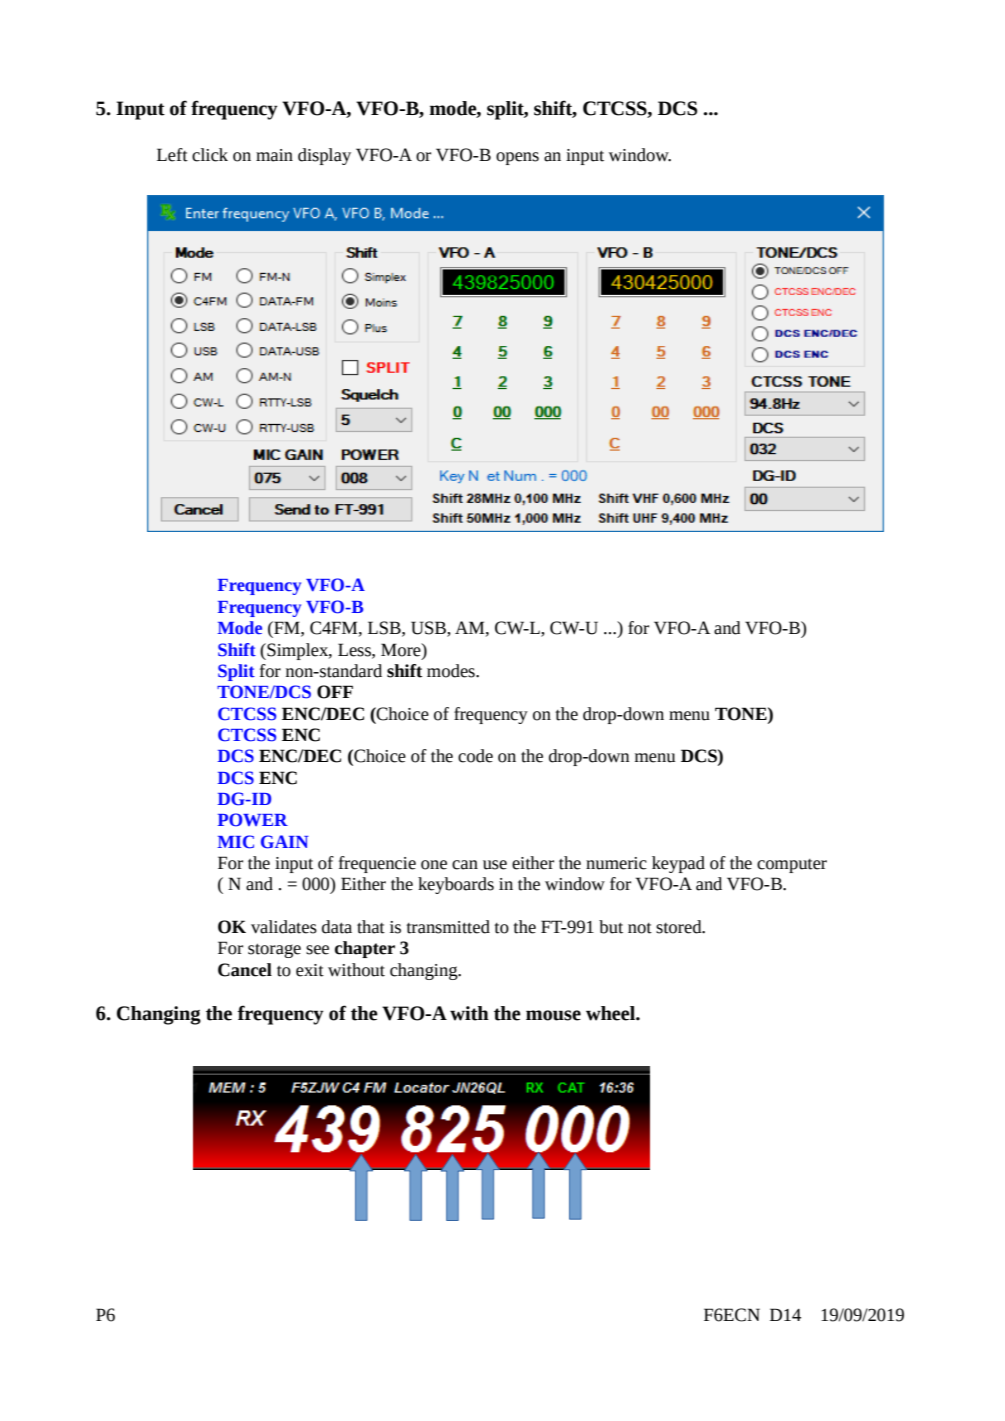 This screenshot has width=1005, height=1421. Describe the element at coordinates (517, 158) in the screenshot. I see `opens` at that location.
